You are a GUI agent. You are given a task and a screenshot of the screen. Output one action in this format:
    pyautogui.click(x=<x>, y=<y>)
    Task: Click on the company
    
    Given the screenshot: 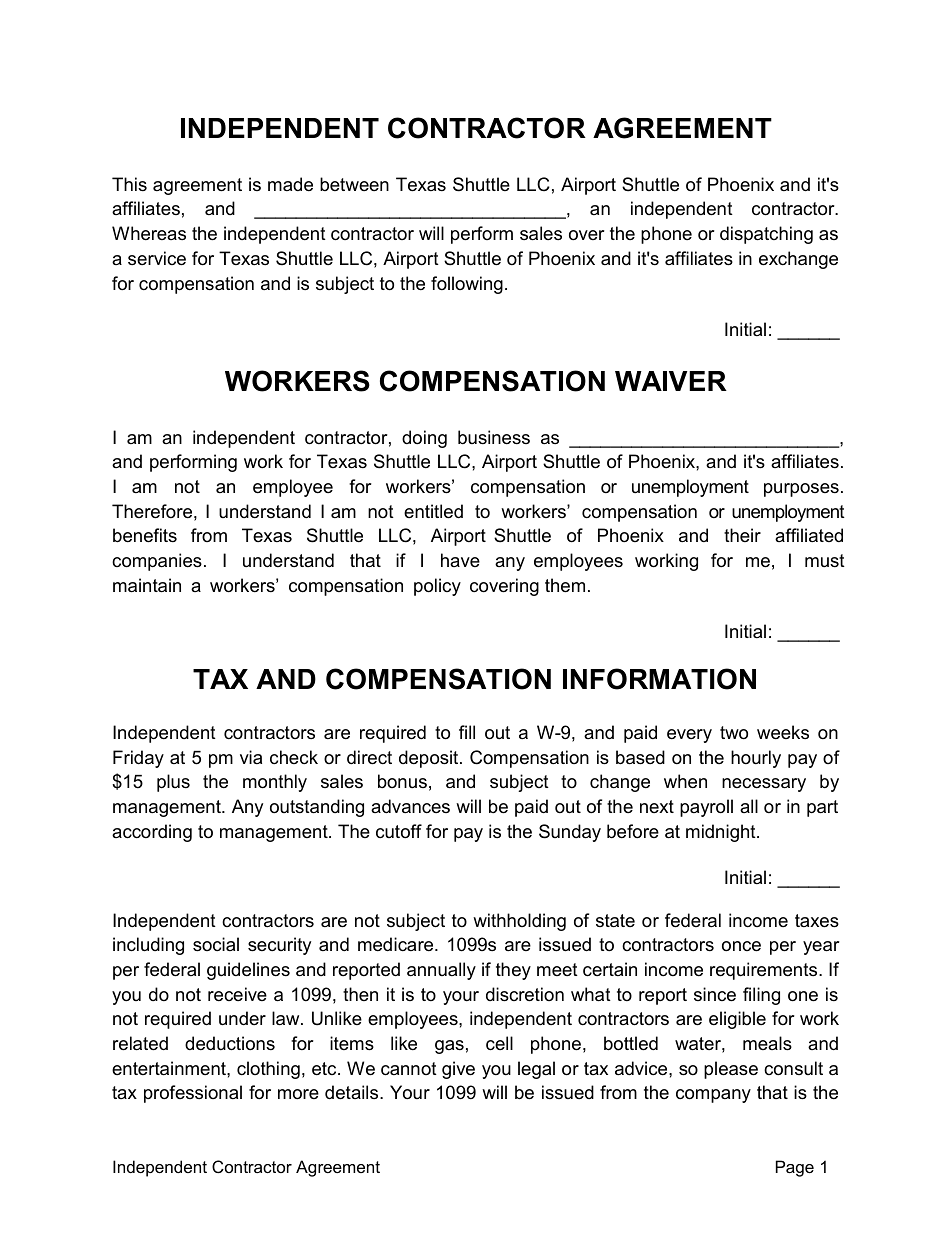 What is the action you would take?
    pyautogui.click(x=713, y=1096)
